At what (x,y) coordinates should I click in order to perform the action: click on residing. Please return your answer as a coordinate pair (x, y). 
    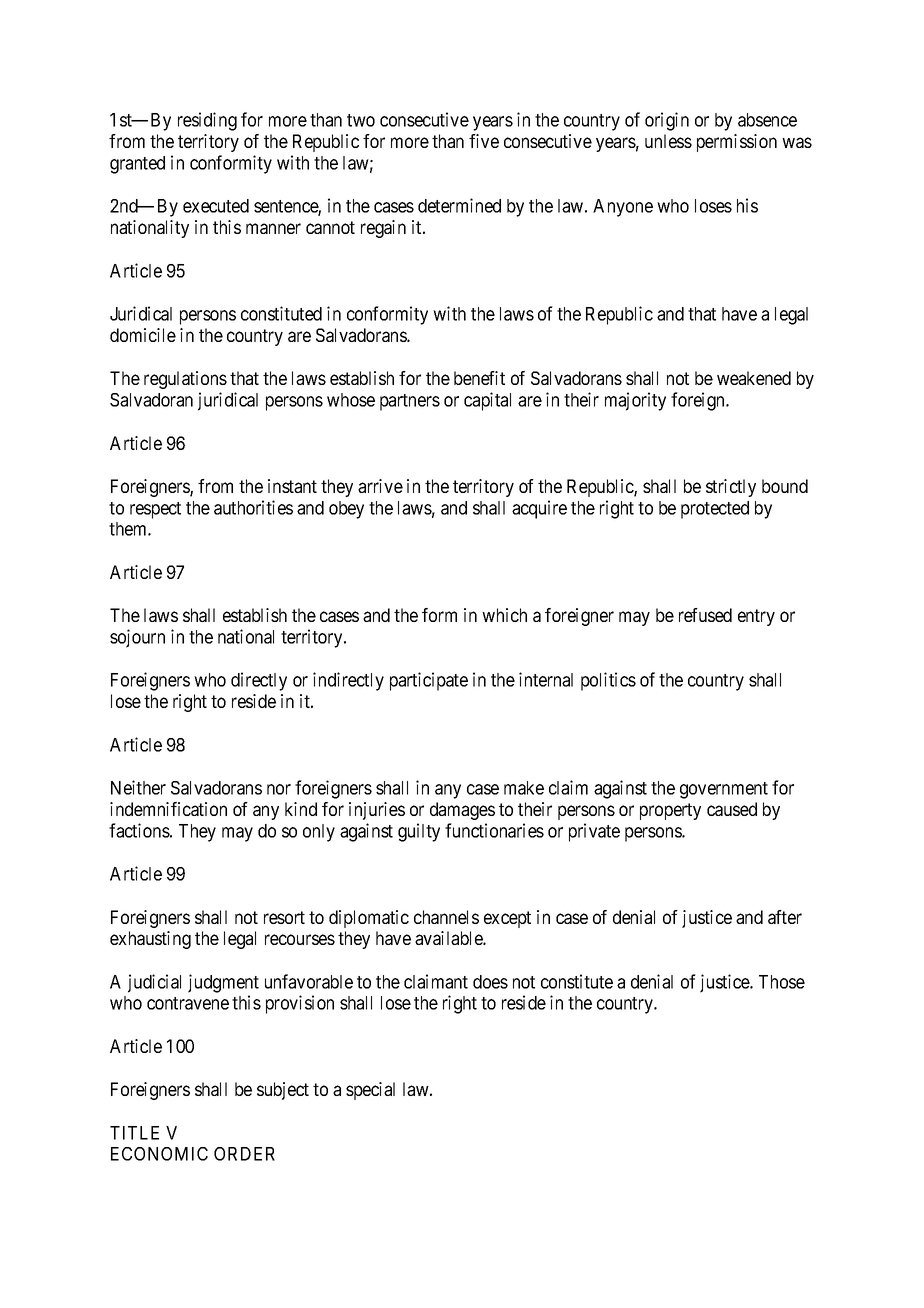
    Looking at the image, I should click on (207, 121).
